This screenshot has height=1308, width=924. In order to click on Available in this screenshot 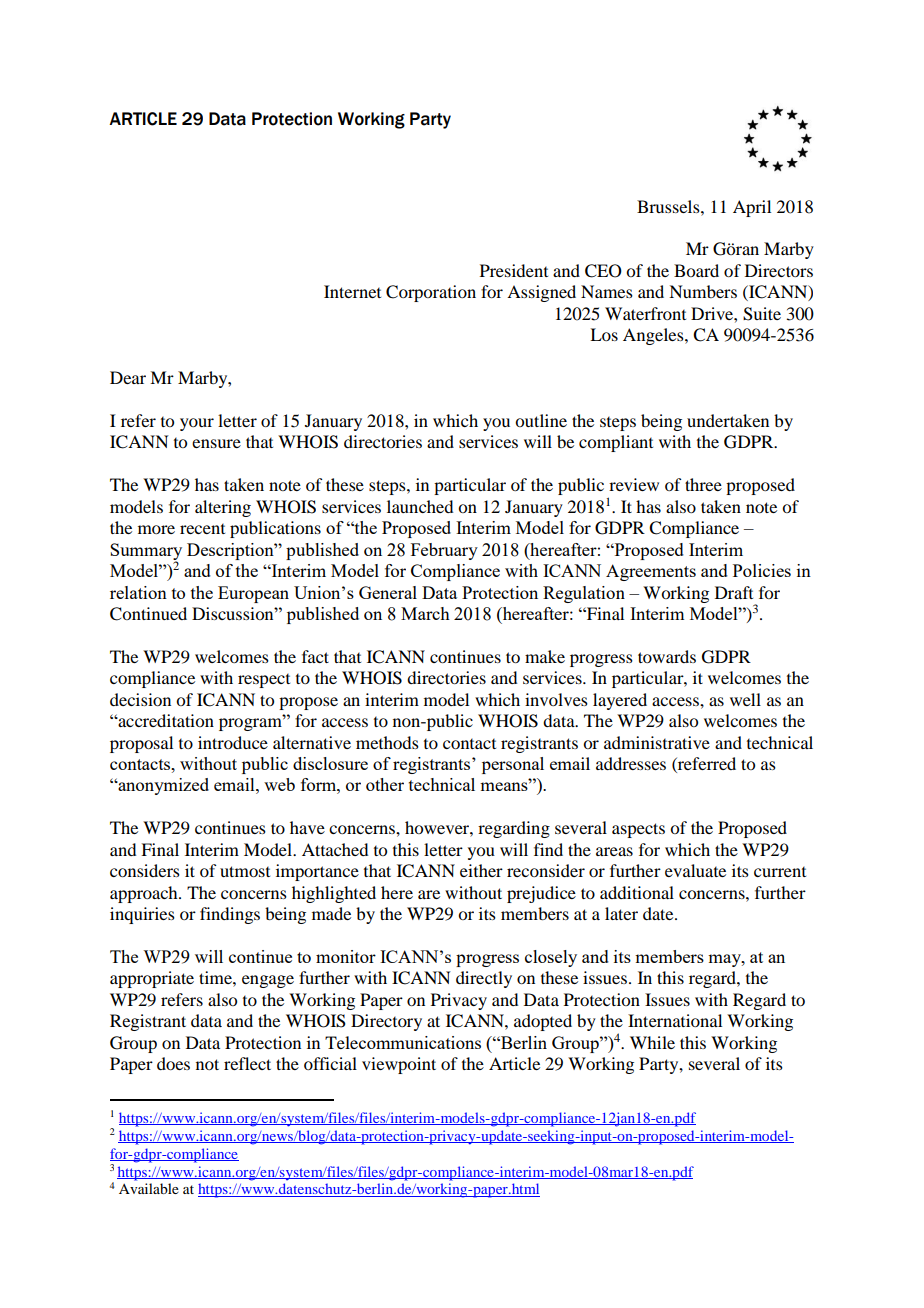, I will do `click(149, 1188)`.
